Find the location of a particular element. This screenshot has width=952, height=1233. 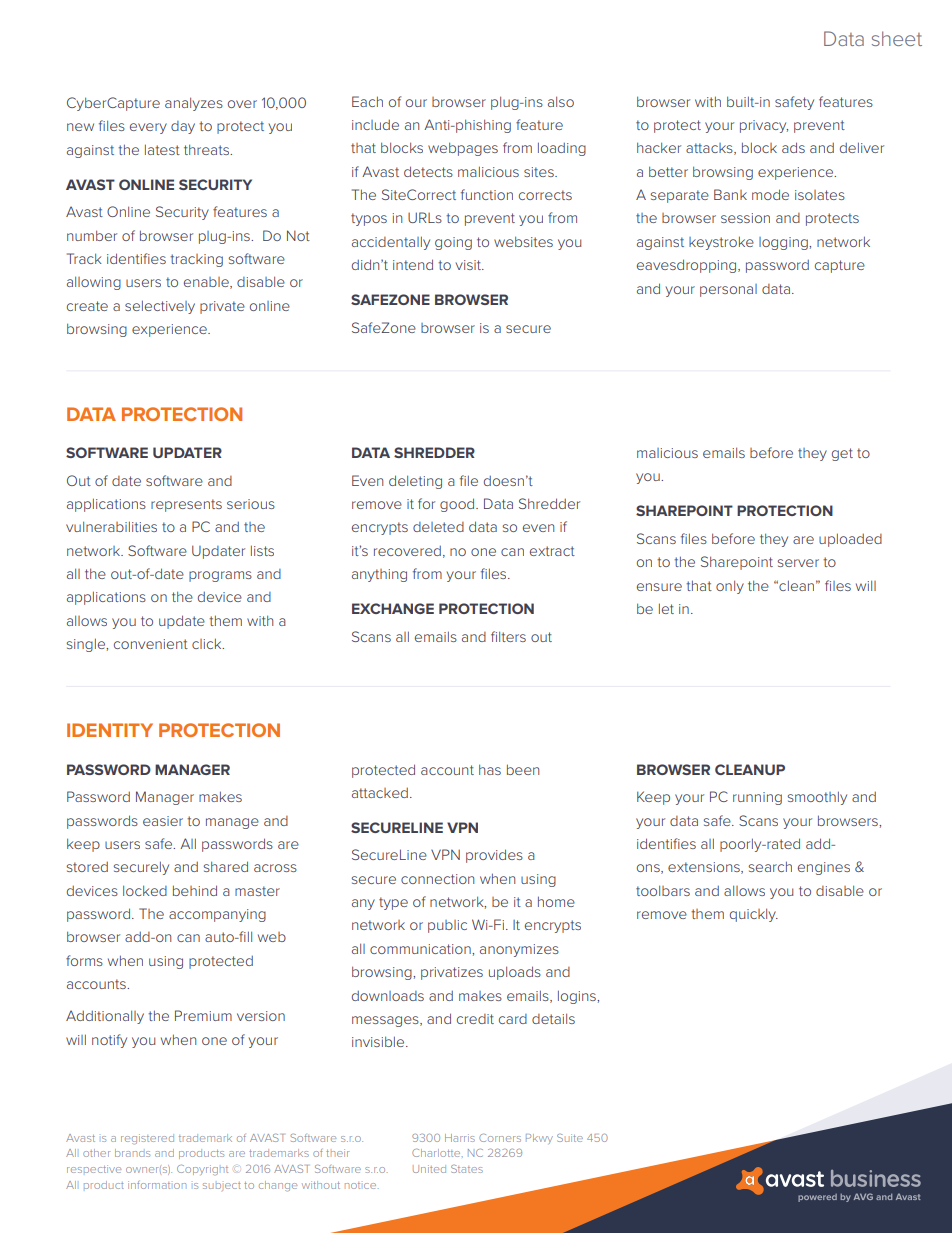

has is located at coordinates (490, 769).
